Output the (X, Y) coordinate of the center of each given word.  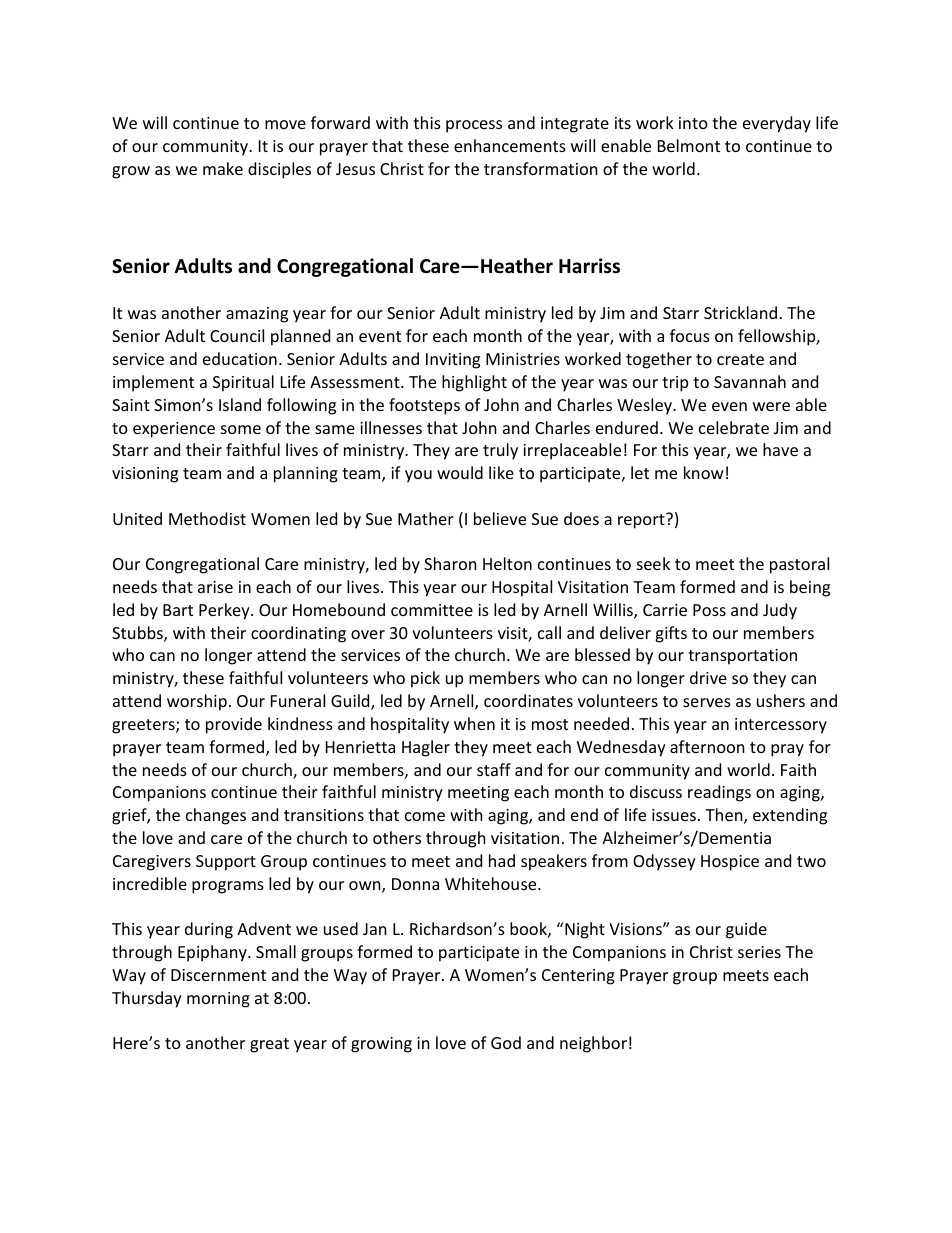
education (240, 358)
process (474, 126)
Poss (709, 610)
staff (494, 769)
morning (218, 1000)
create (740, 359)
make (223, 168)
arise (215, 587)
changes (216, 816)
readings (719, 793)
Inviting (453, 361)
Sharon (450, 563)
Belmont (689, 145)
